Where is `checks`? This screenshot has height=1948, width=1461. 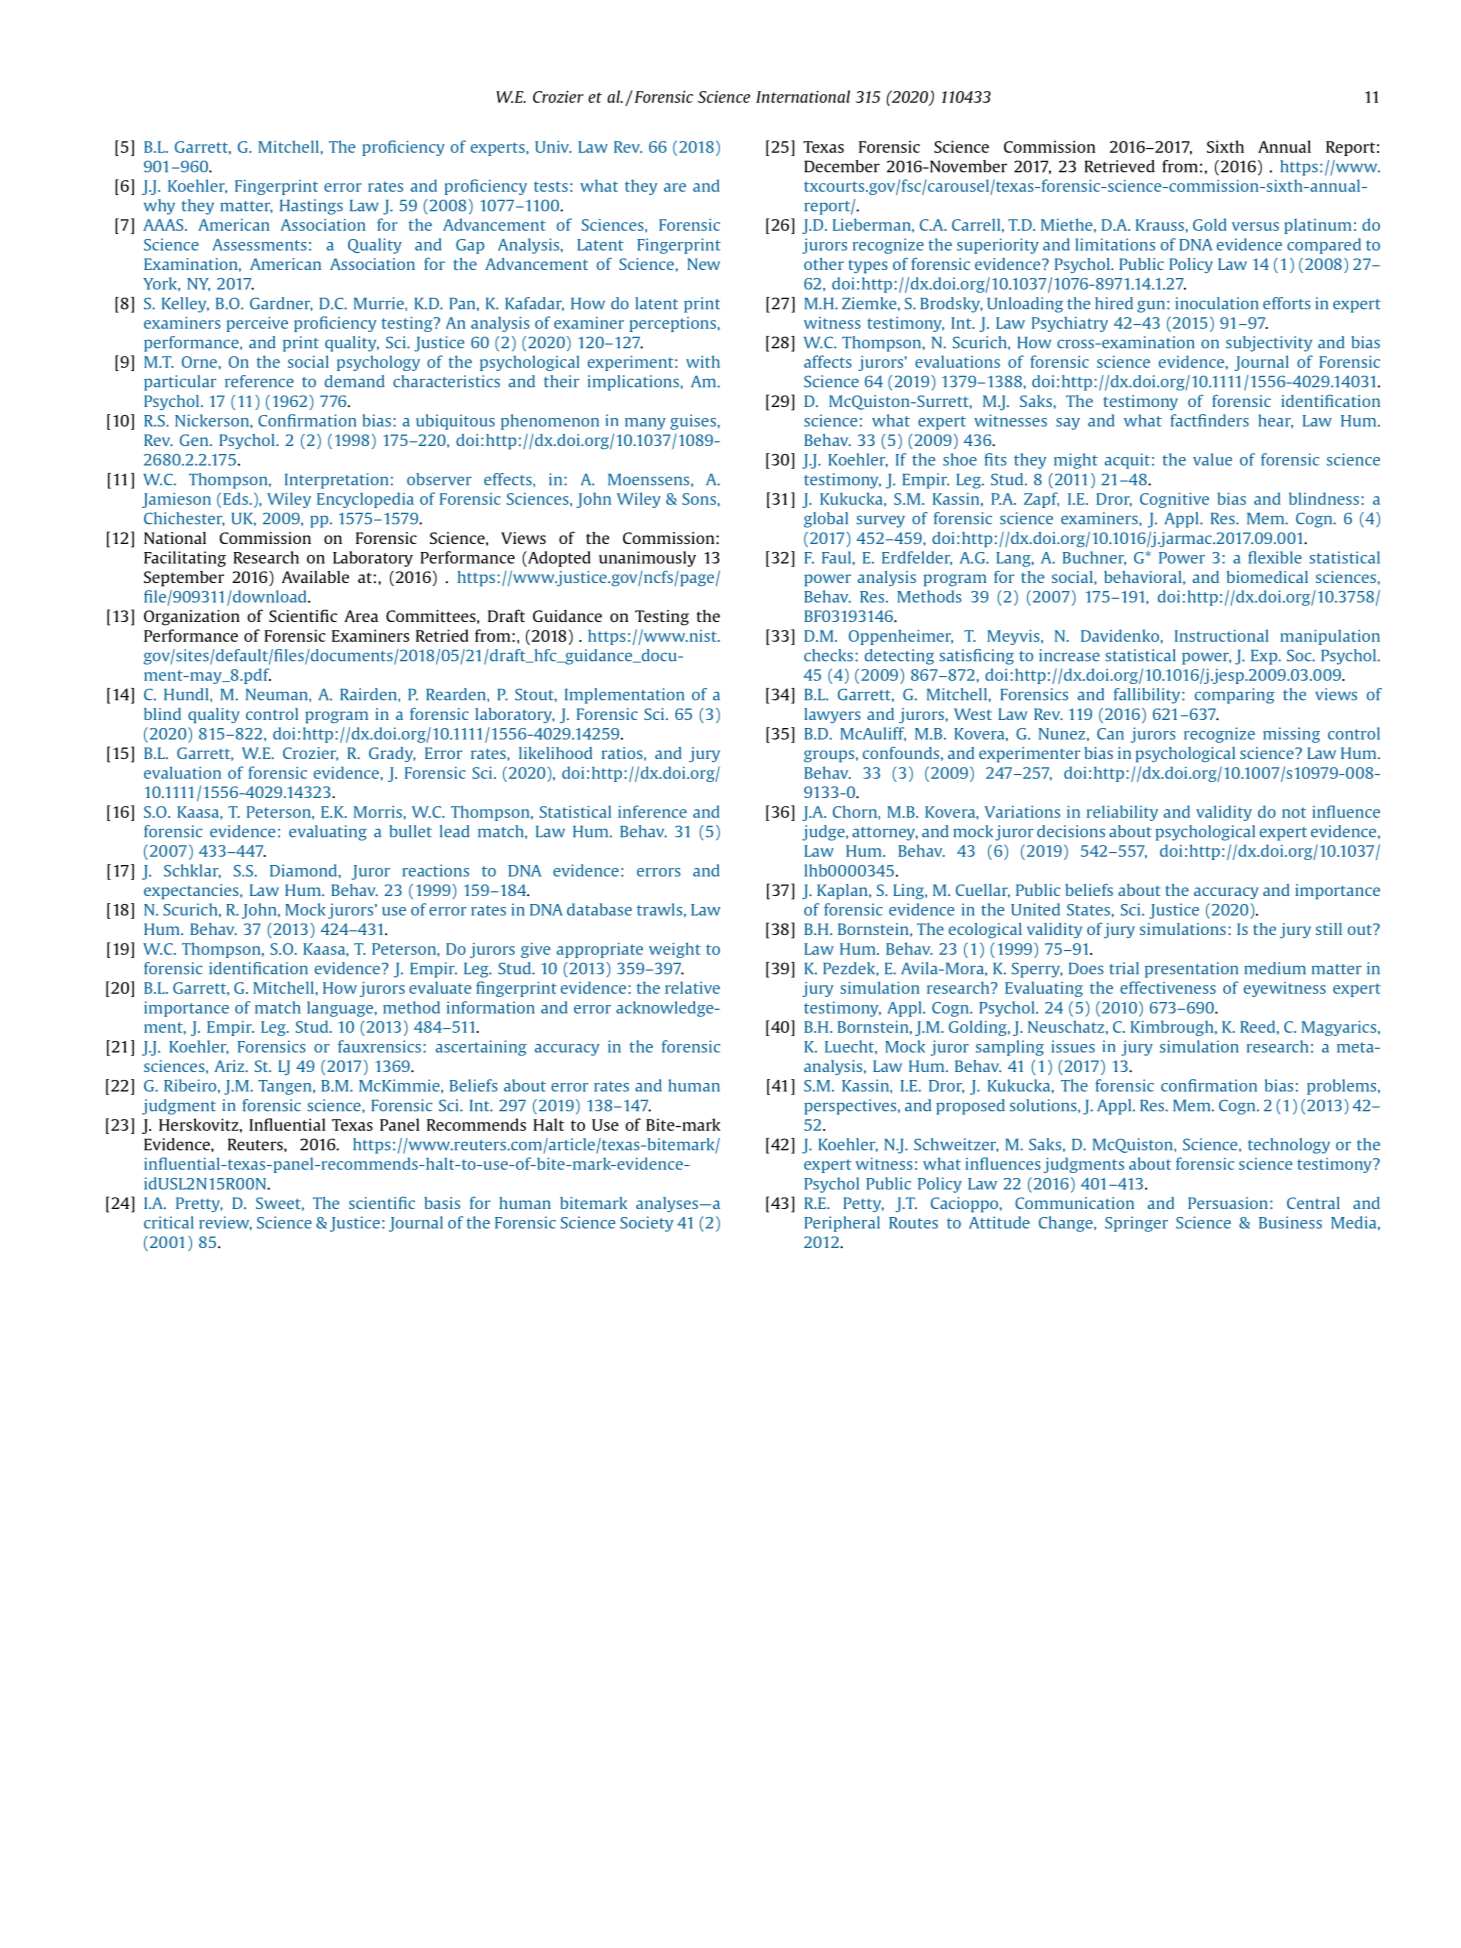
checks is located at coordinates (828, 655).
